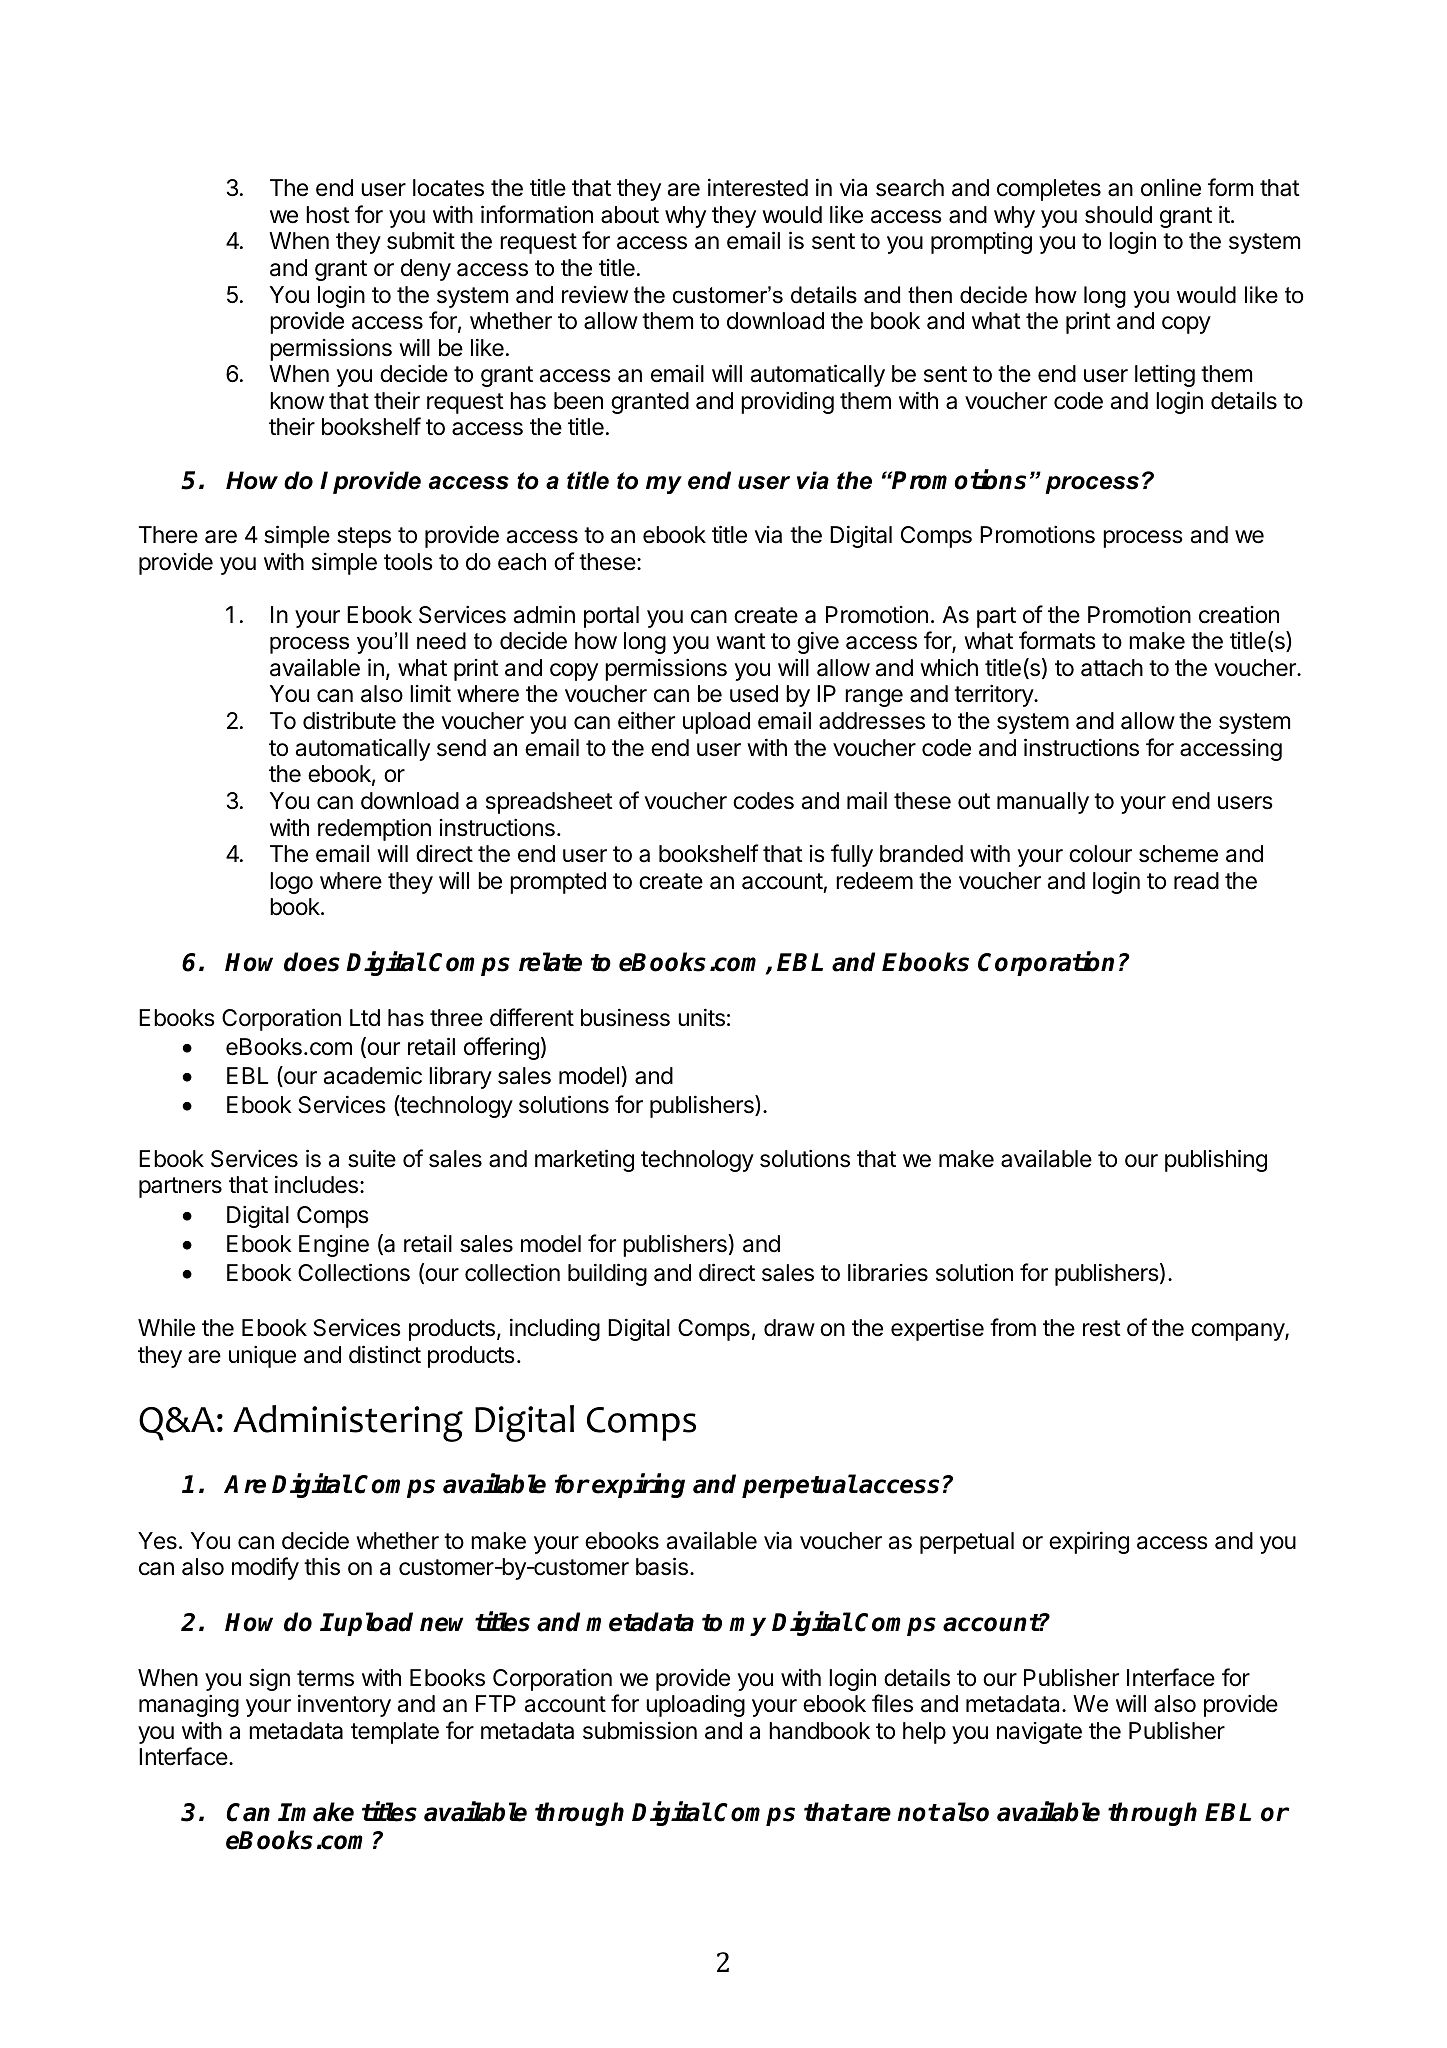 This image has width=1447, height=2048. What do you see at coordinates (328, 215) in the image?
I see `host` at bounding box center [328, 215].
